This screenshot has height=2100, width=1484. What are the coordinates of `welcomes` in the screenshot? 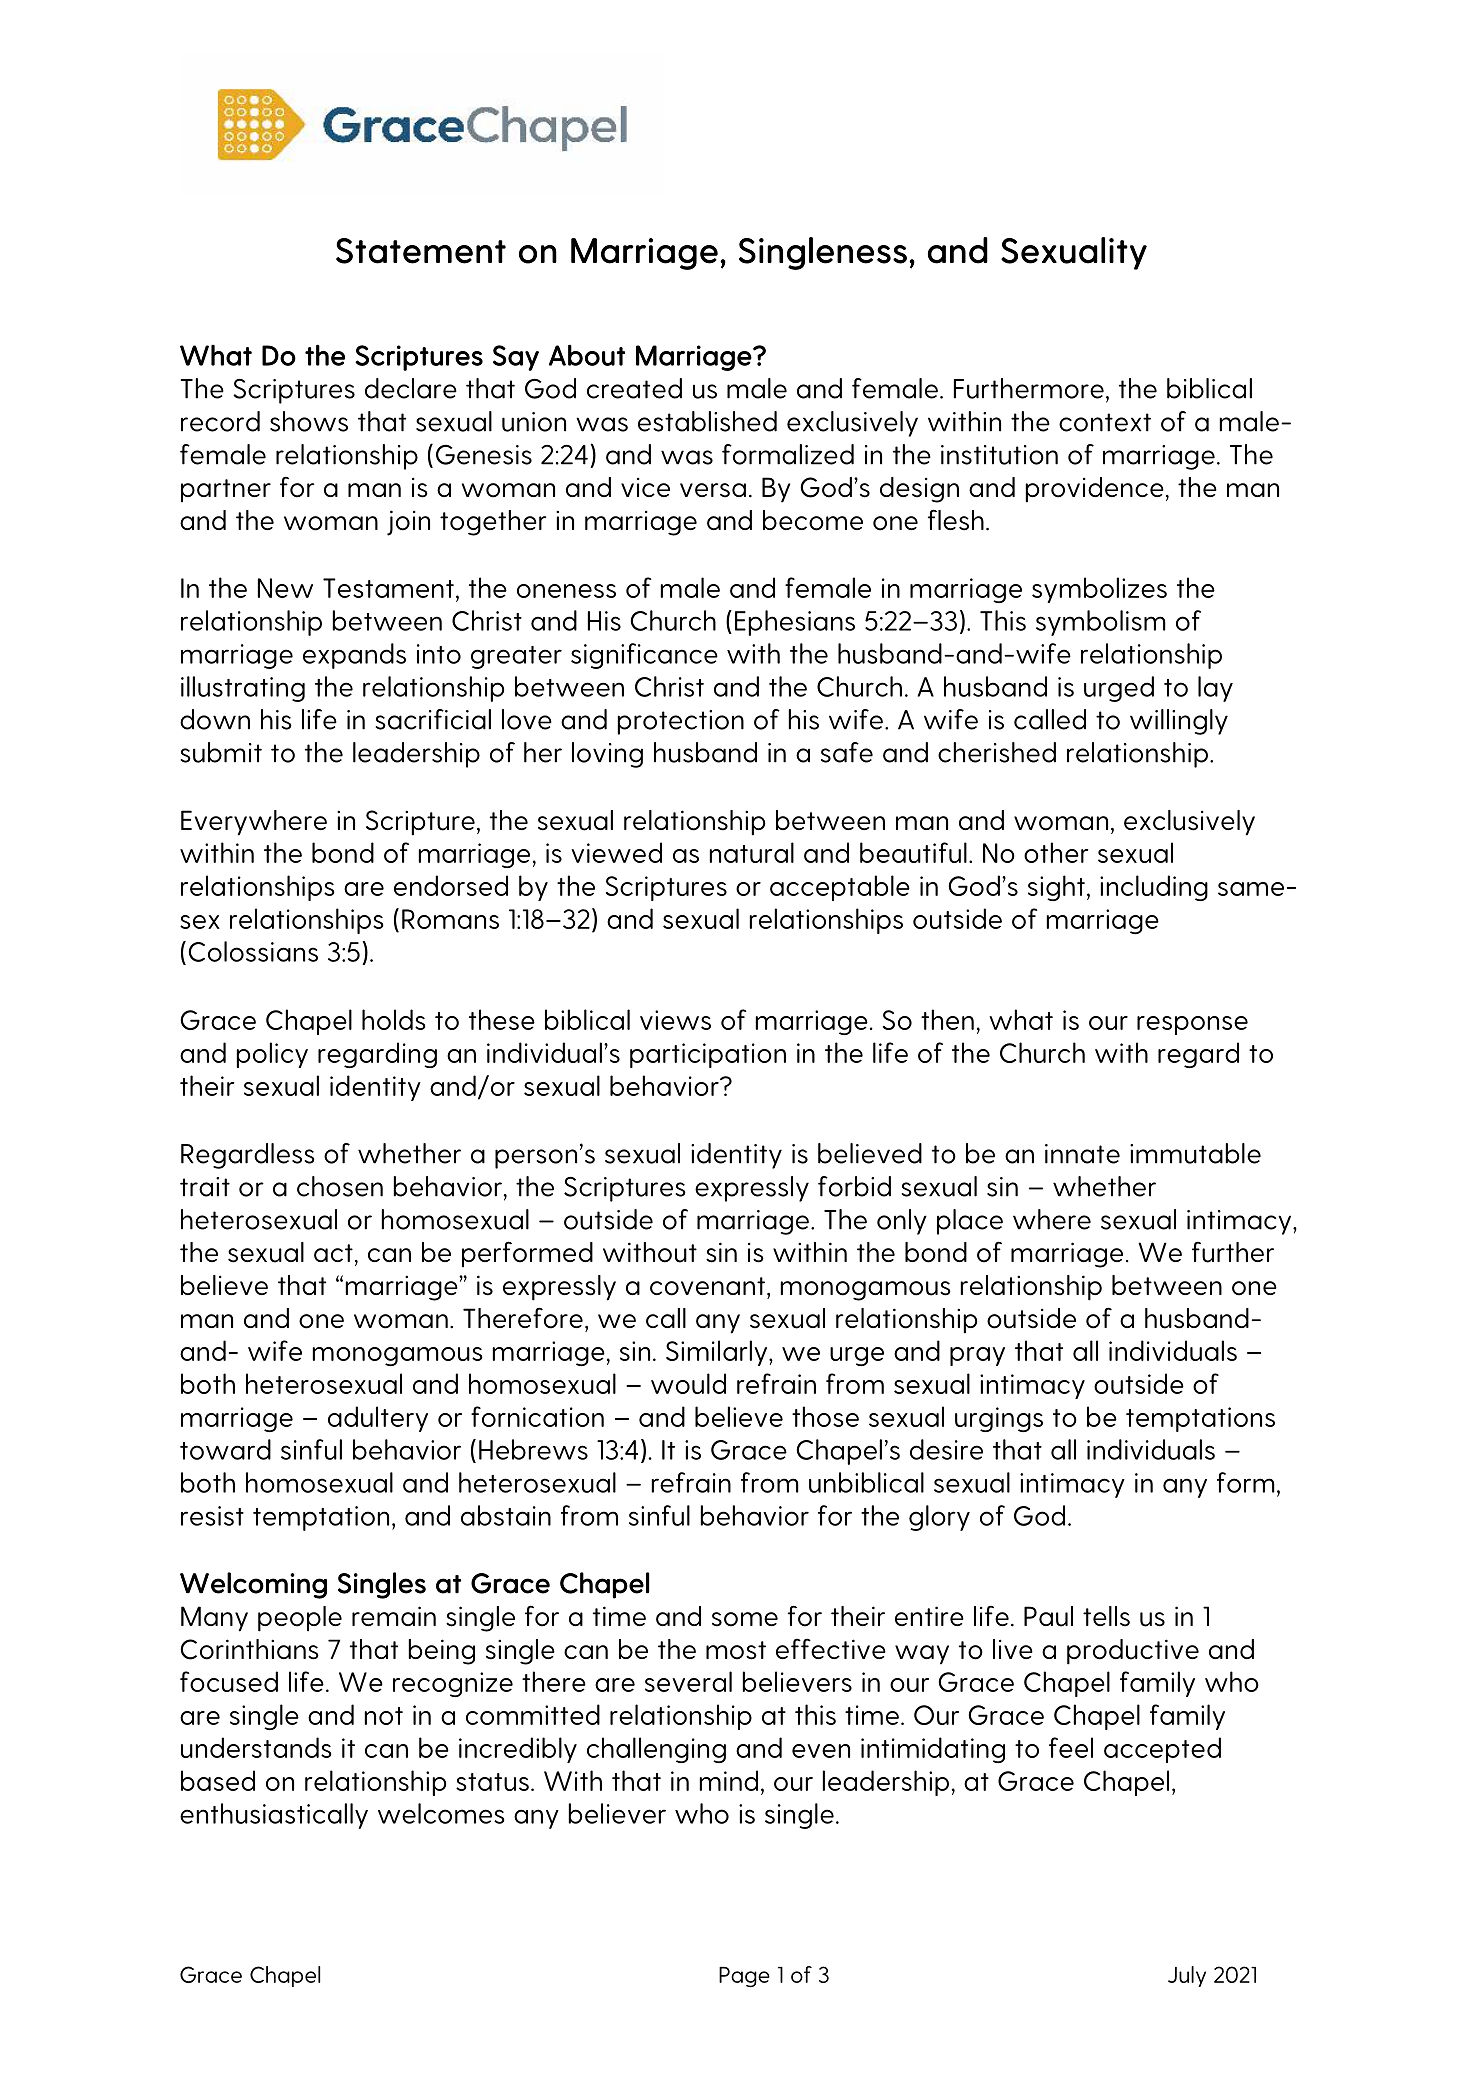 It's located at (441, 1813).
